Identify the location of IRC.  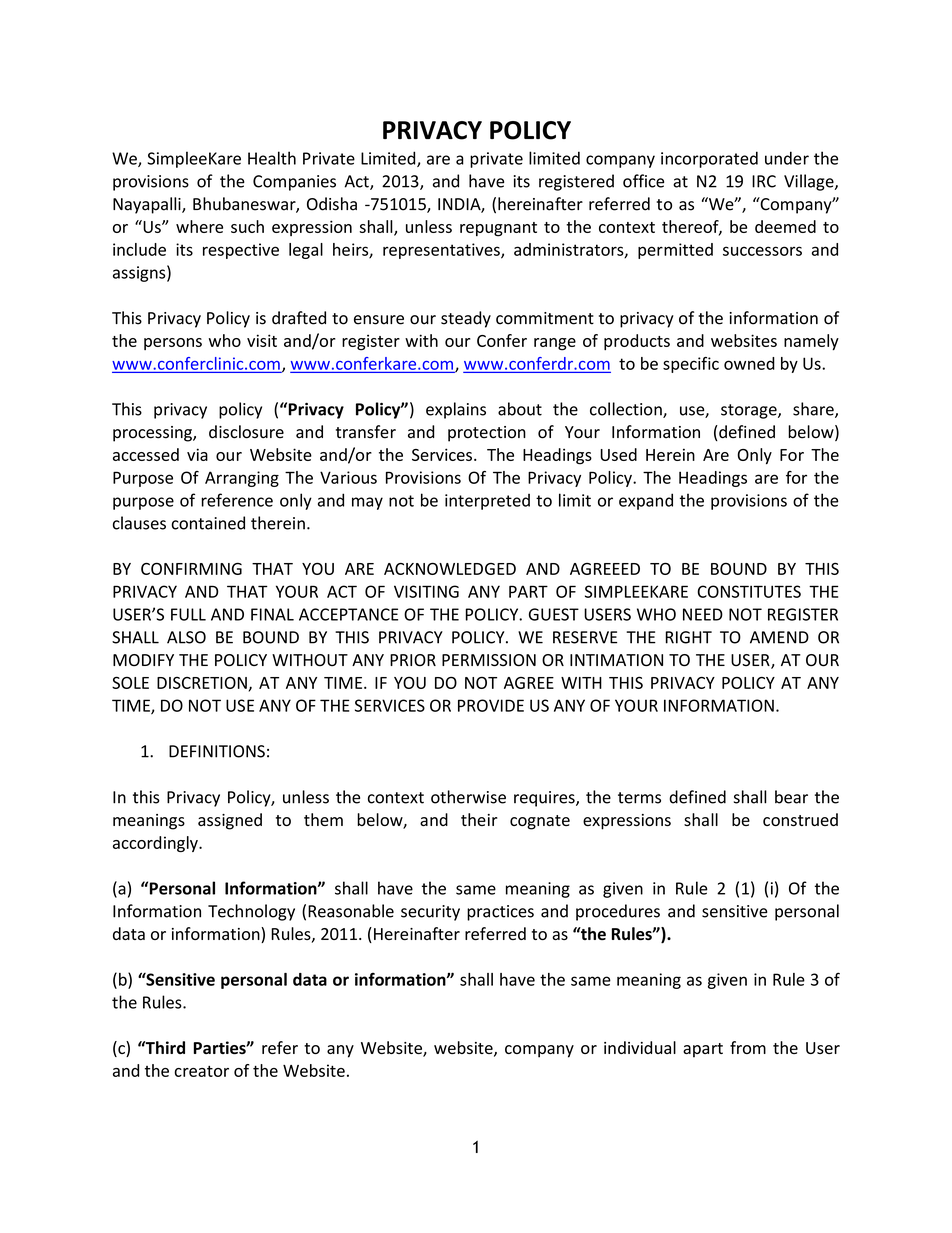
(764, 181).
